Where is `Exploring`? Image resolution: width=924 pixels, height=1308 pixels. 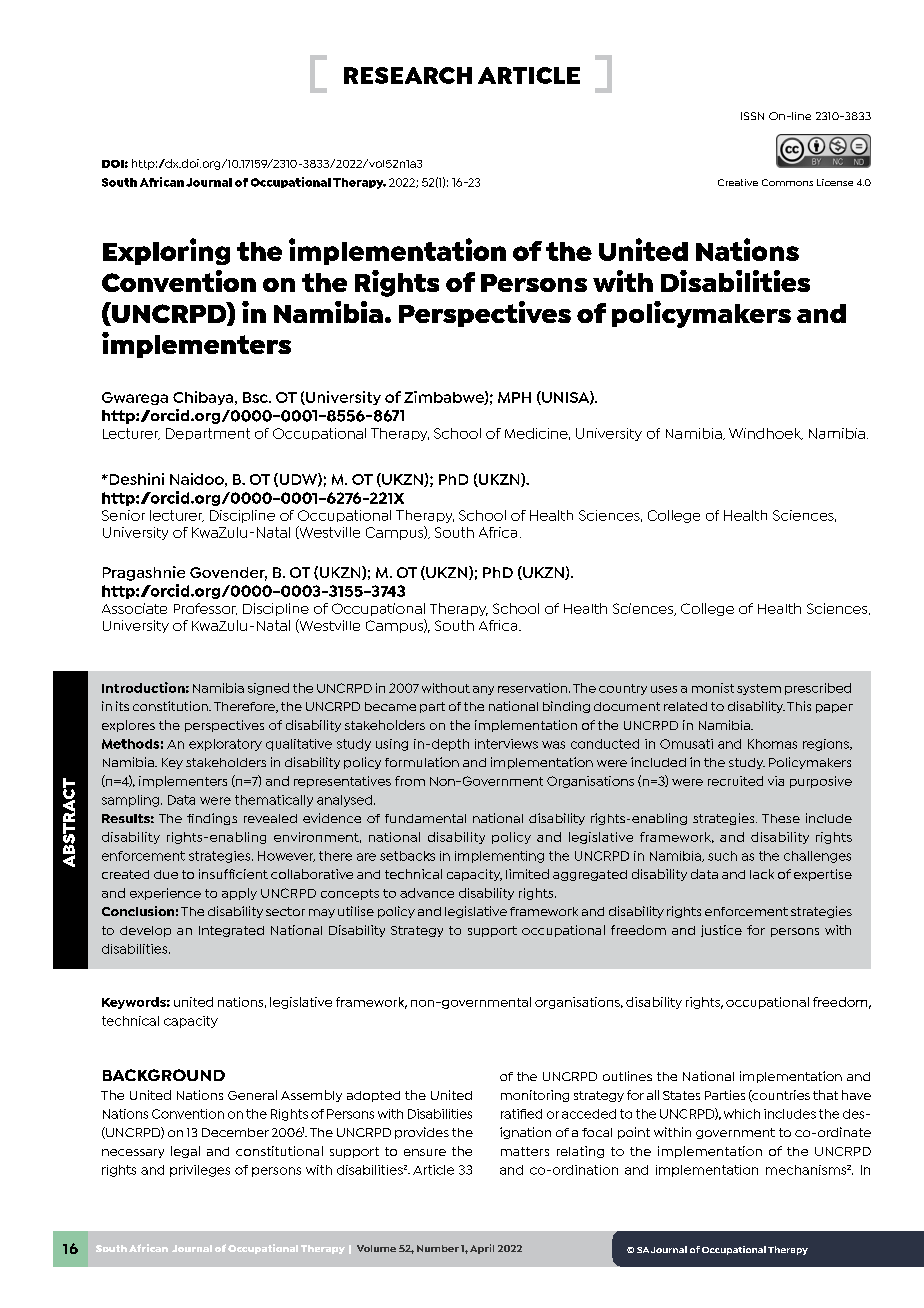
Exploring is located at coordinates (166, 251).
